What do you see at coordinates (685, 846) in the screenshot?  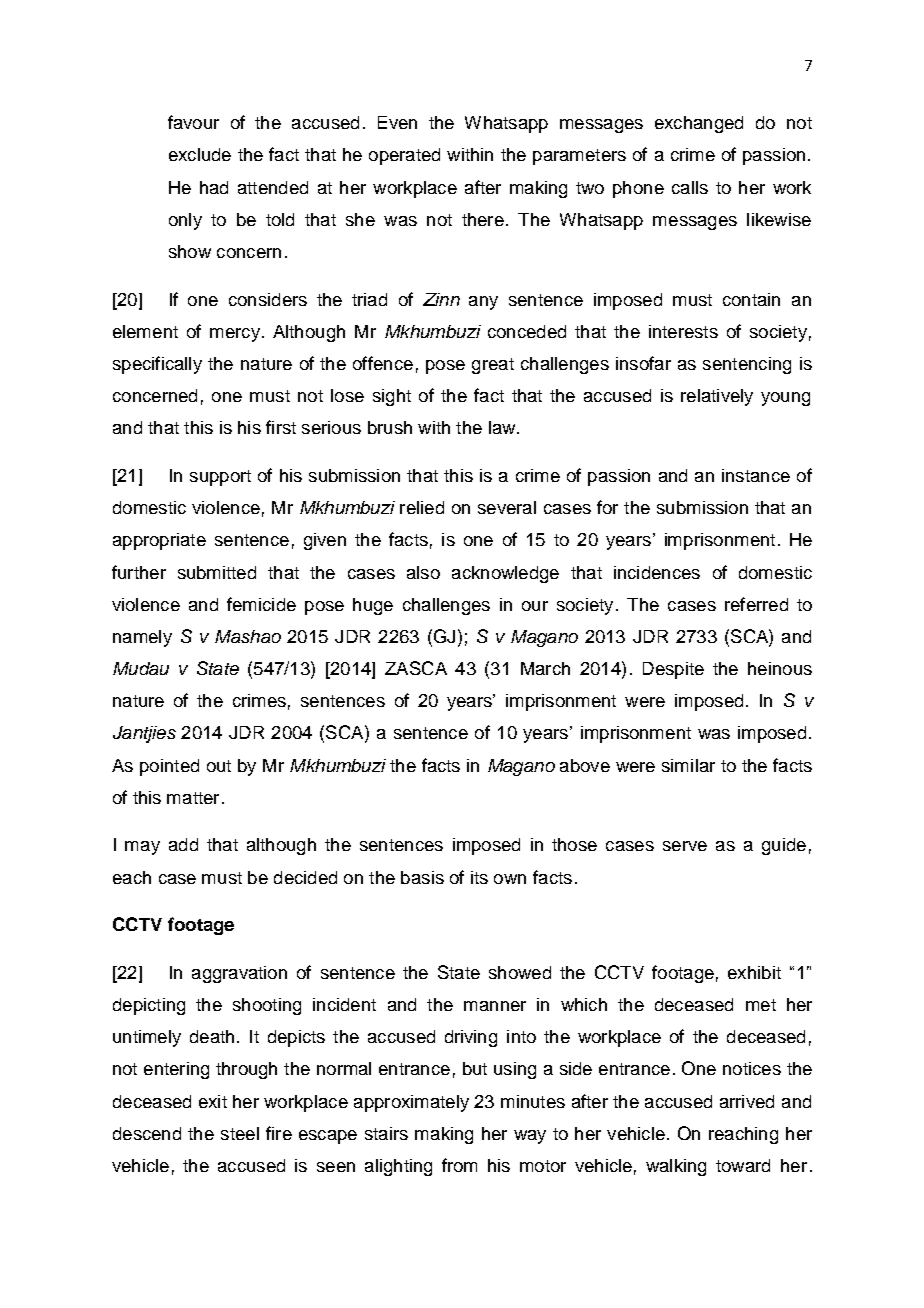 I see `serve` at bounding box center [685, 846].
